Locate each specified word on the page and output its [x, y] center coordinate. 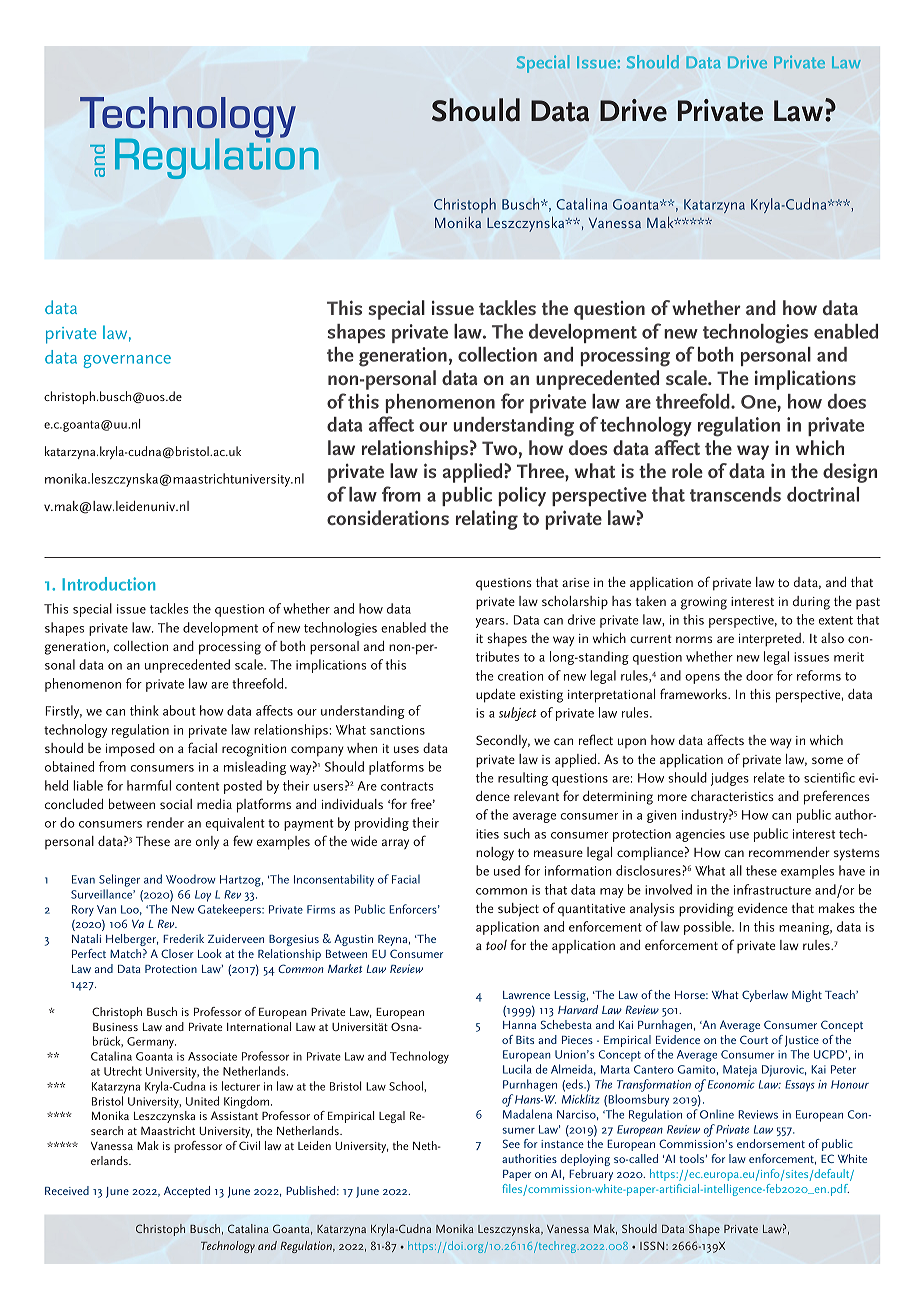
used [507, 870]
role [687, 470]
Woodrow [191, 879]
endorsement [771, 1143]
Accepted [187, 1192]
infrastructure [772, 889]
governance [127, 361]
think [144, 710]
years [491, 623]
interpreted [770, 640]
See [511, 1143]
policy [522, 497]
